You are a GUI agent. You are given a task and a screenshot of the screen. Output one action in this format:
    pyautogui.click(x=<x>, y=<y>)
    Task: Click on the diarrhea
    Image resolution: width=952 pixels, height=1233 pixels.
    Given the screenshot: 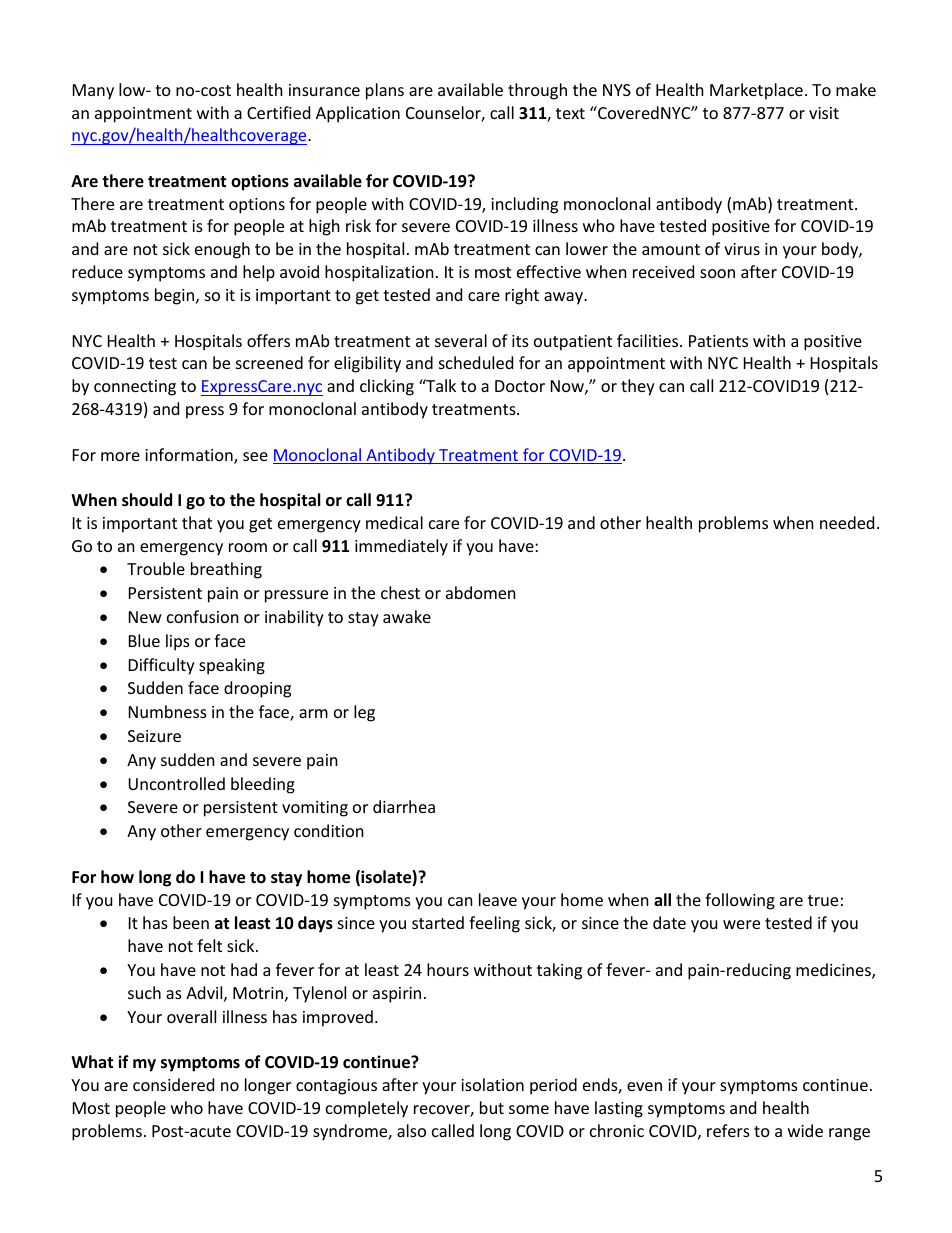 What is the action you would take?
    pyautogui.click(x=404, y=806)
